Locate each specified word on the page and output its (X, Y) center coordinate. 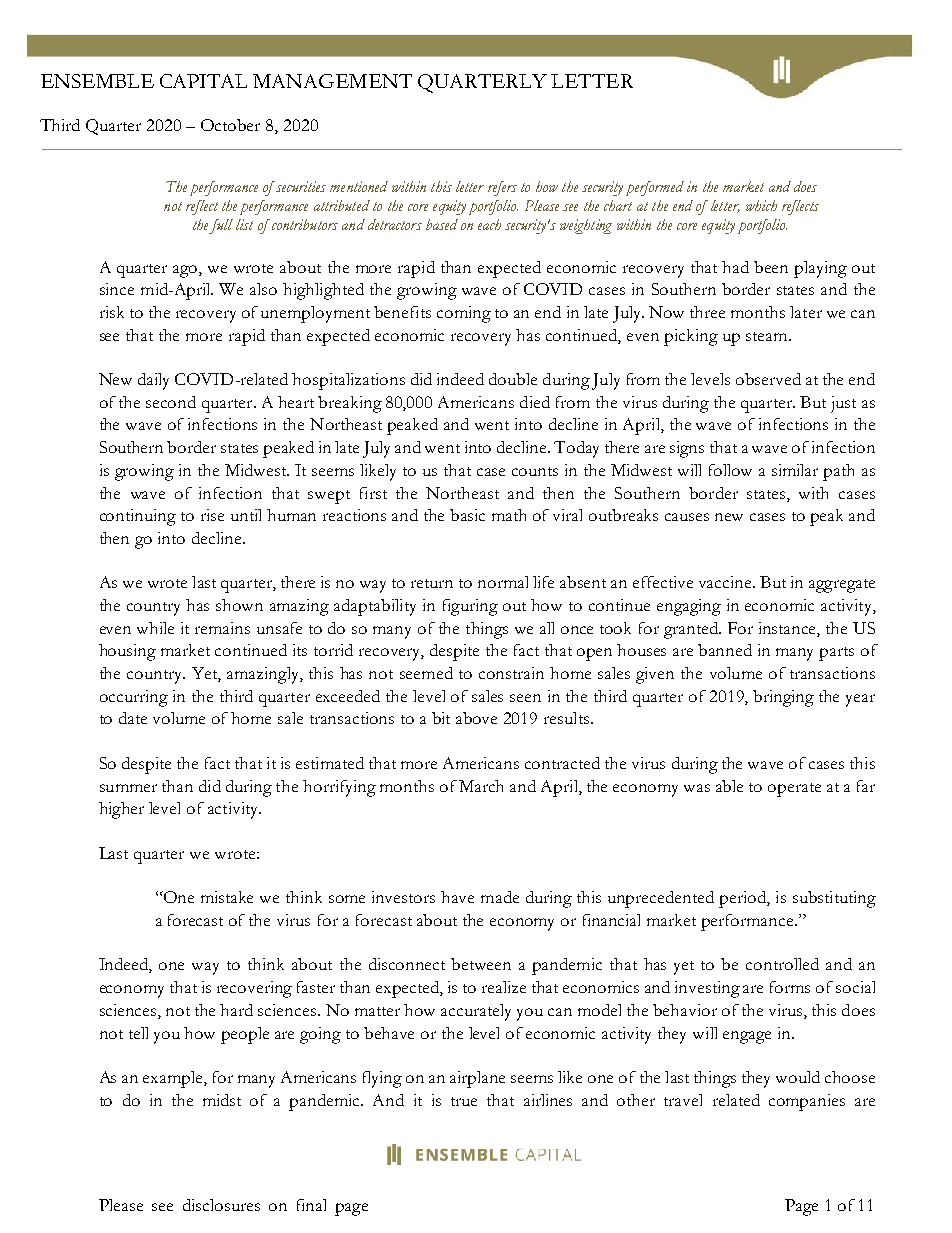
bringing (783, 698)
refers (502, 188)
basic (467, 515)
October (230, 125)
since (117, 289)
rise (212, 515)
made (500, 897)
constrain (511, 673)
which (761, 205)
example (174, 1079)
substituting (834, 899)
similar (795, 470)
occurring (134, 698)
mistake (227, 897)
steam (768, 336)
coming (464, 314)
